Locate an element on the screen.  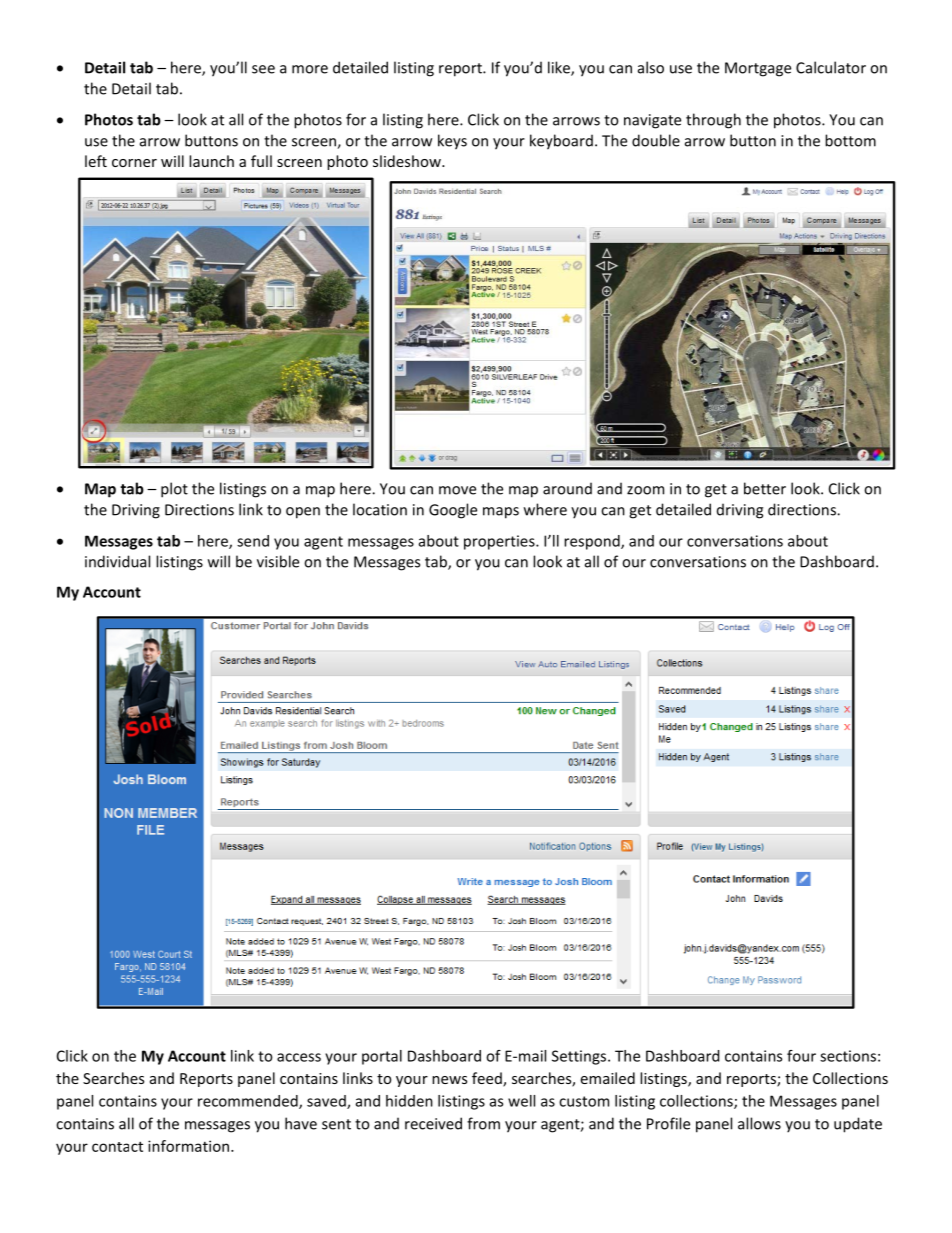
properties is located at coordinates (500, 542).
